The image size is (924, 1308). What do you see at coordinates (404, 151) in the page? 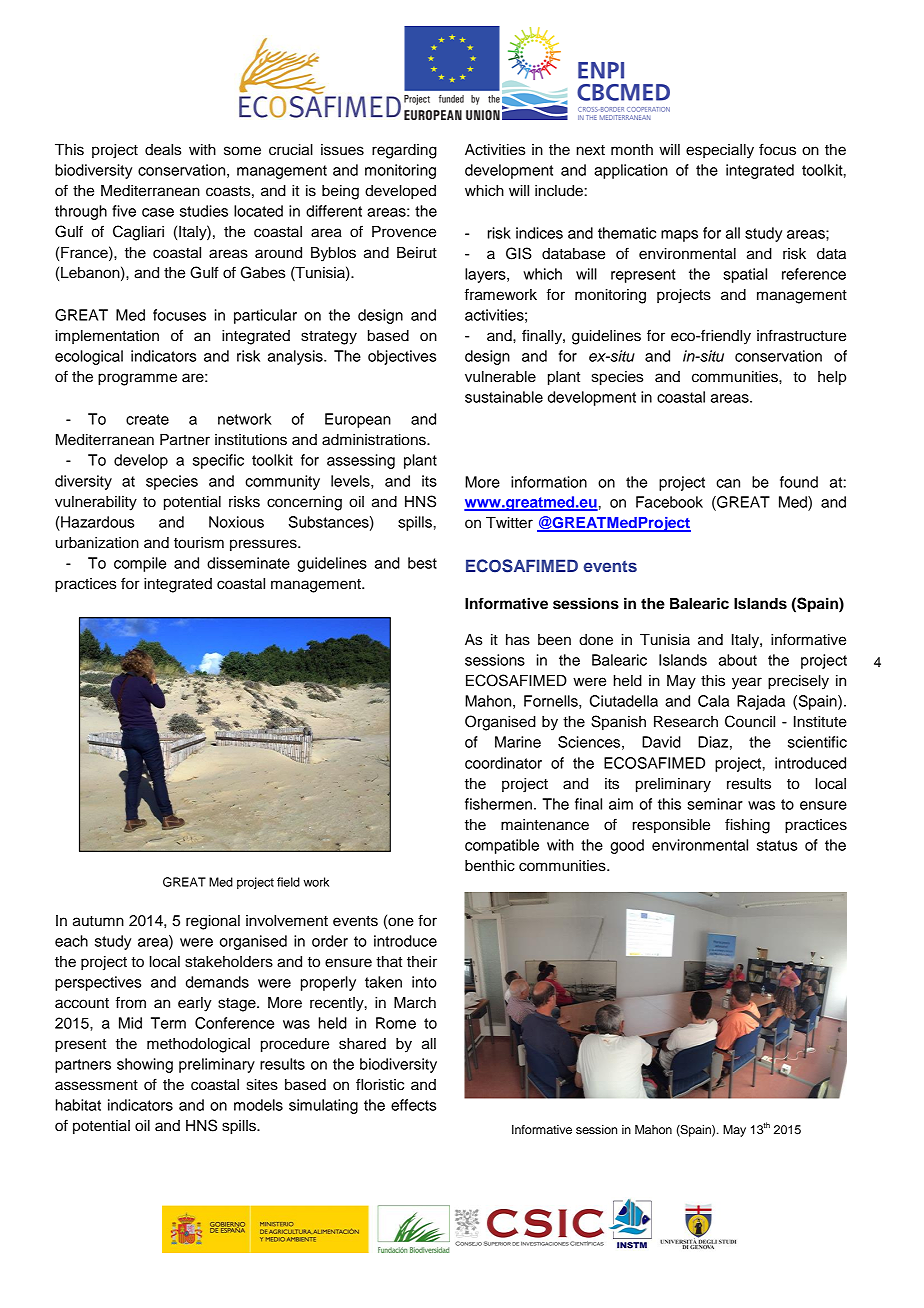
I see `regarding` at bounding box center [404, 151].
